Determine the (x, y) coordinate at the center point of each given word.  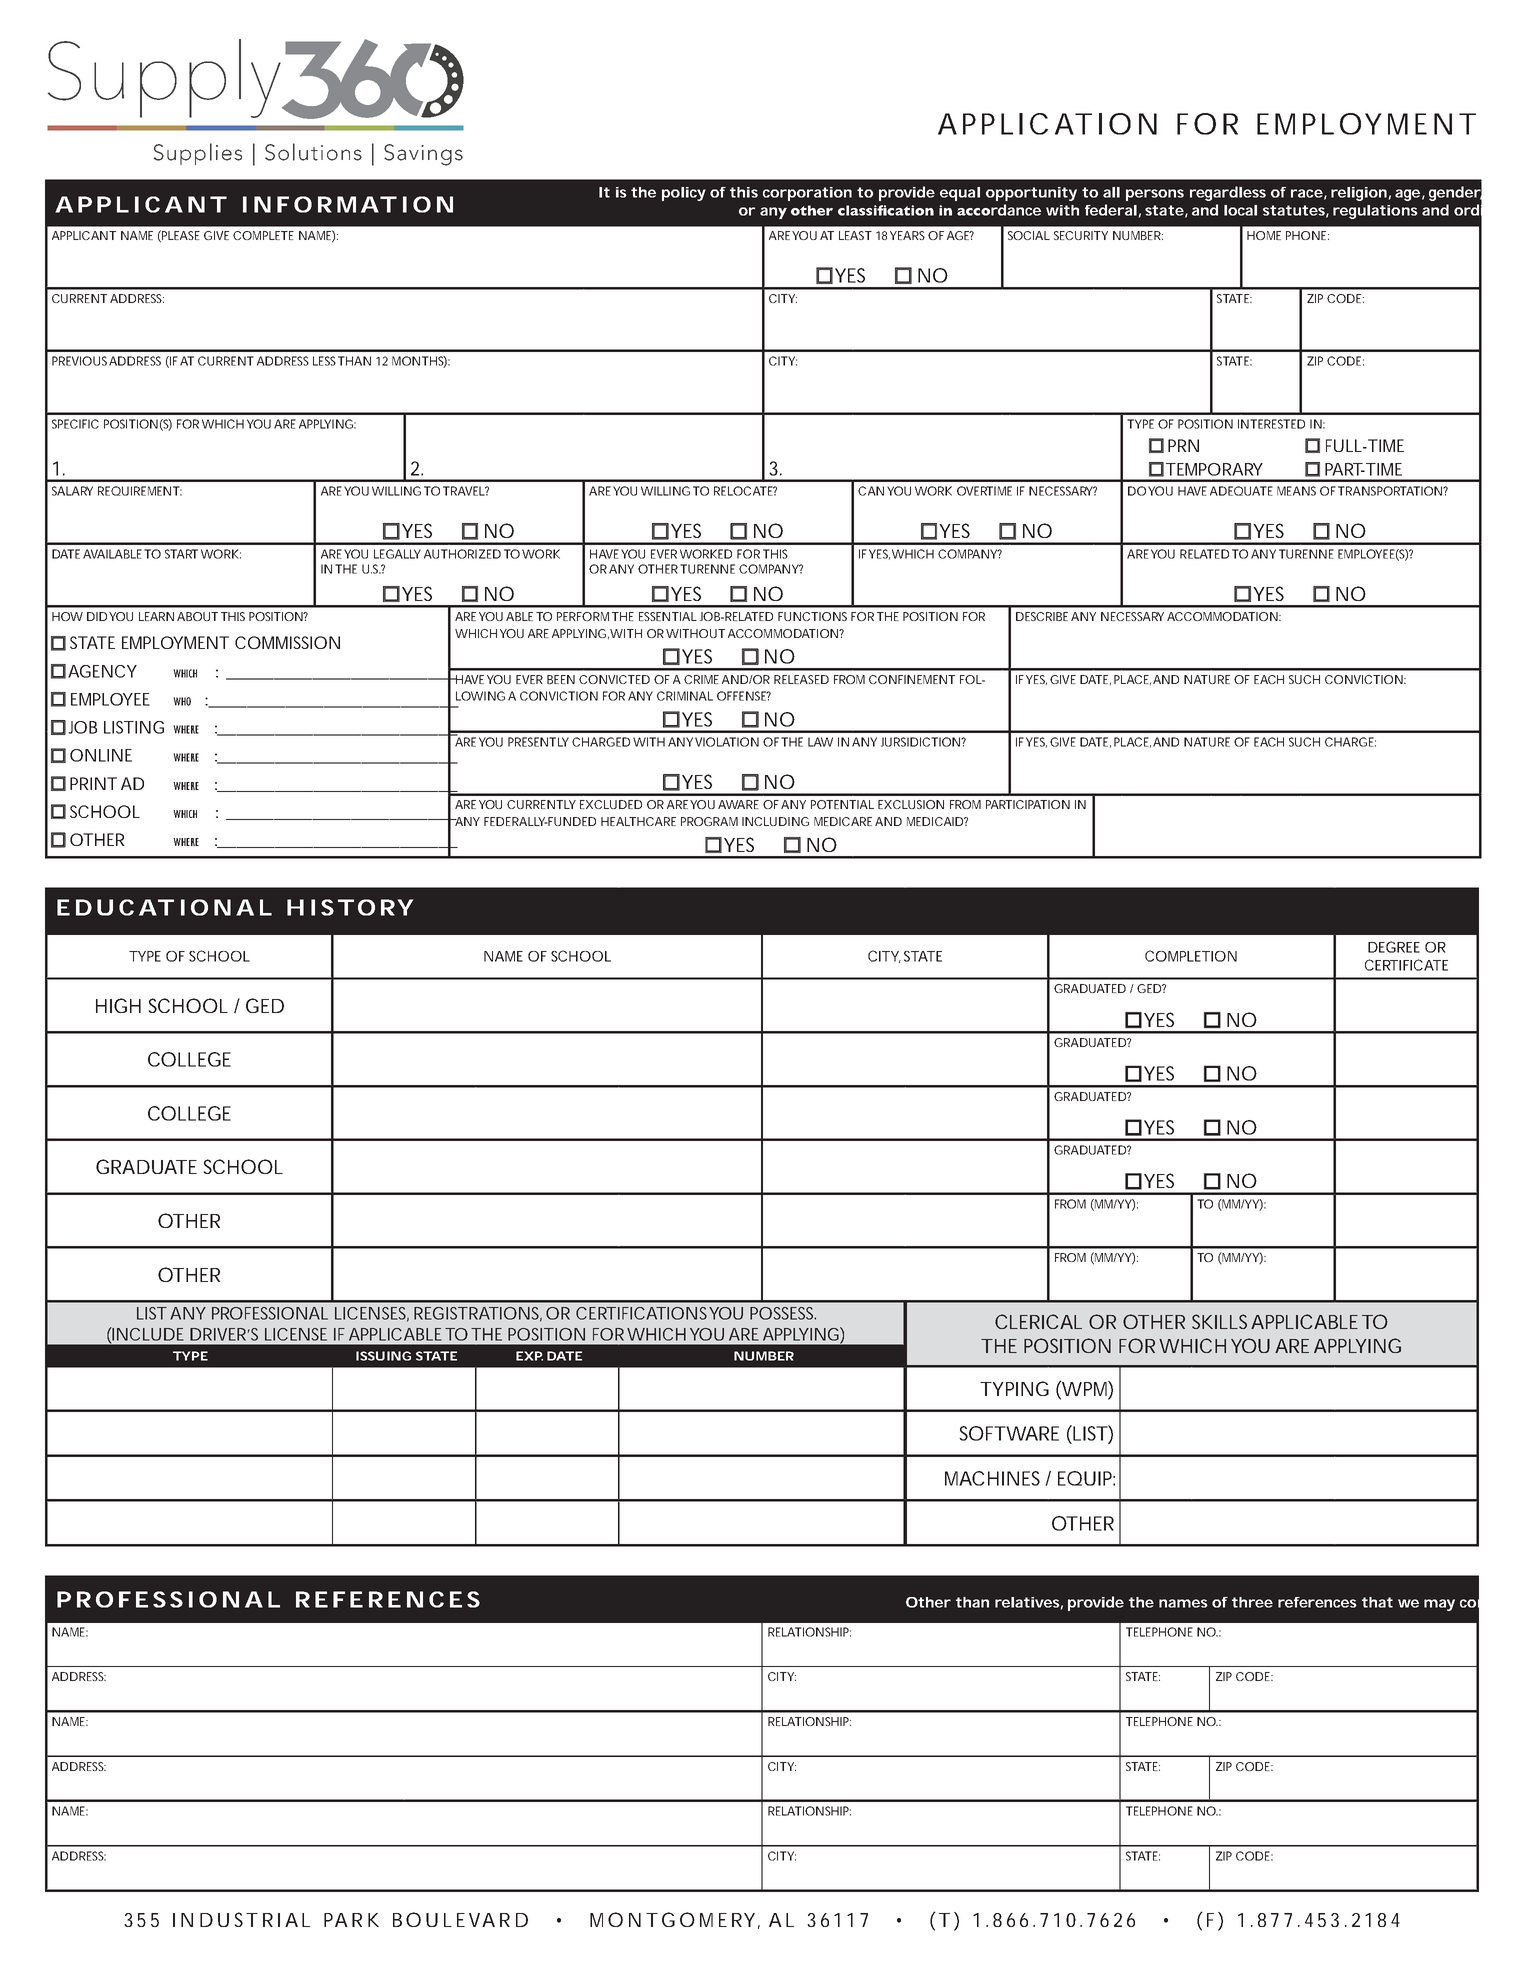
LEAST (855, 235)
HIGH (118, 1005)
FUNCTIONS (812, 616)
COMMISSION (287, 642)
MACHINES (992, 1478)
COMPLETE (263, 235)
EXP (529, 1356)
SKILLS (1219, 1321)
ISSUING (383, 1356)
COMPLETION (1191, 956)
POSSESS (783, 1313)
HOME (1264, 235)
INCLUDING (775, 821)
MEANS (1296, 491)
